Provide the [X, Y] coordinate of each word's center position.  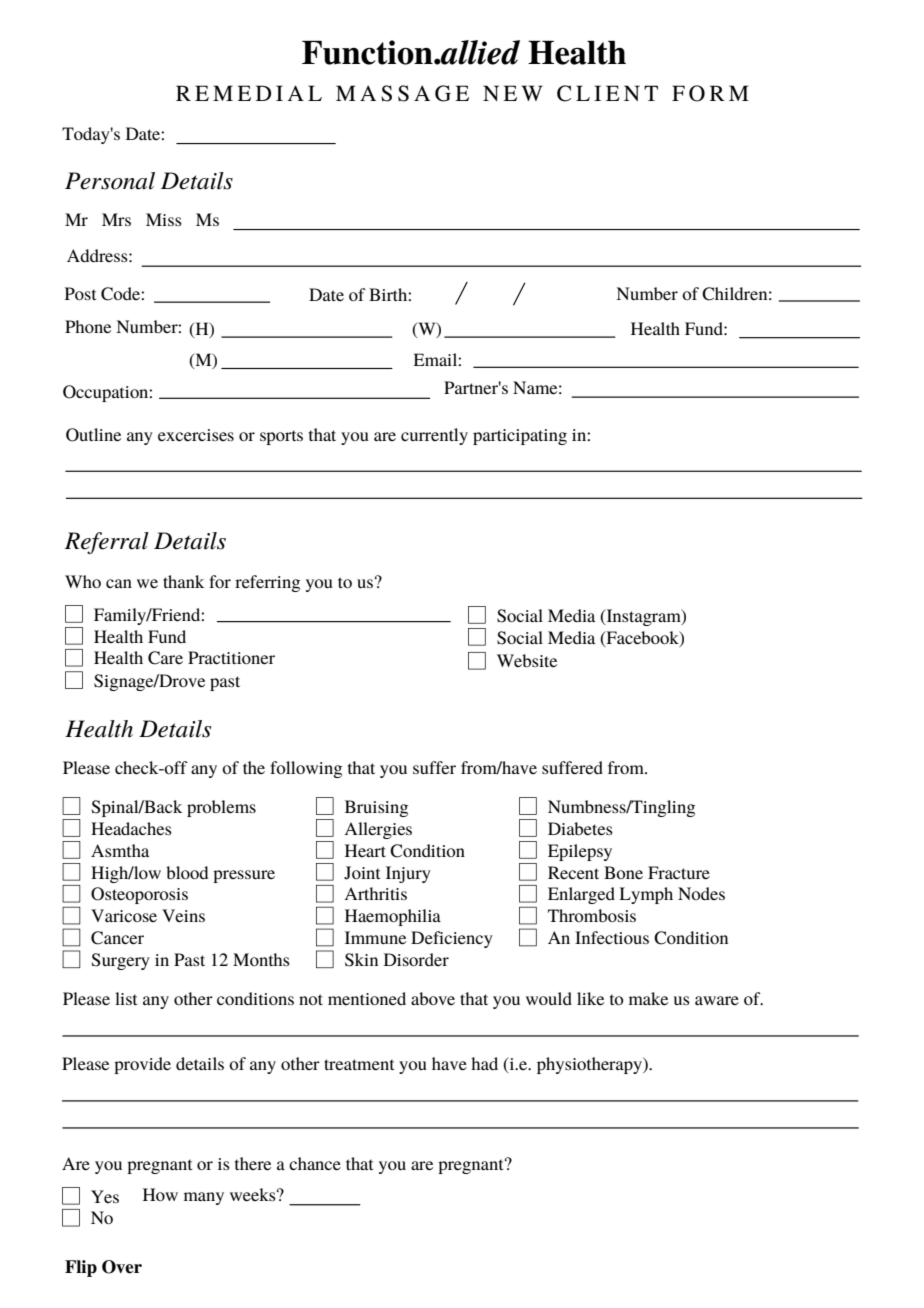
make [648, 998]
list [126, 998]
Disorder [416, 959]
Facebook [642, 638]
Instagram [643, 617]
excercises [196, 435]
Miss [164, 219]
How [160, 1194]
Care [165, 658]
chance [315, 1163]
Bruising [376, 808]
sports [281, 437]
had [484, 1063]
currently [434, 436]
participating [520, 437]
